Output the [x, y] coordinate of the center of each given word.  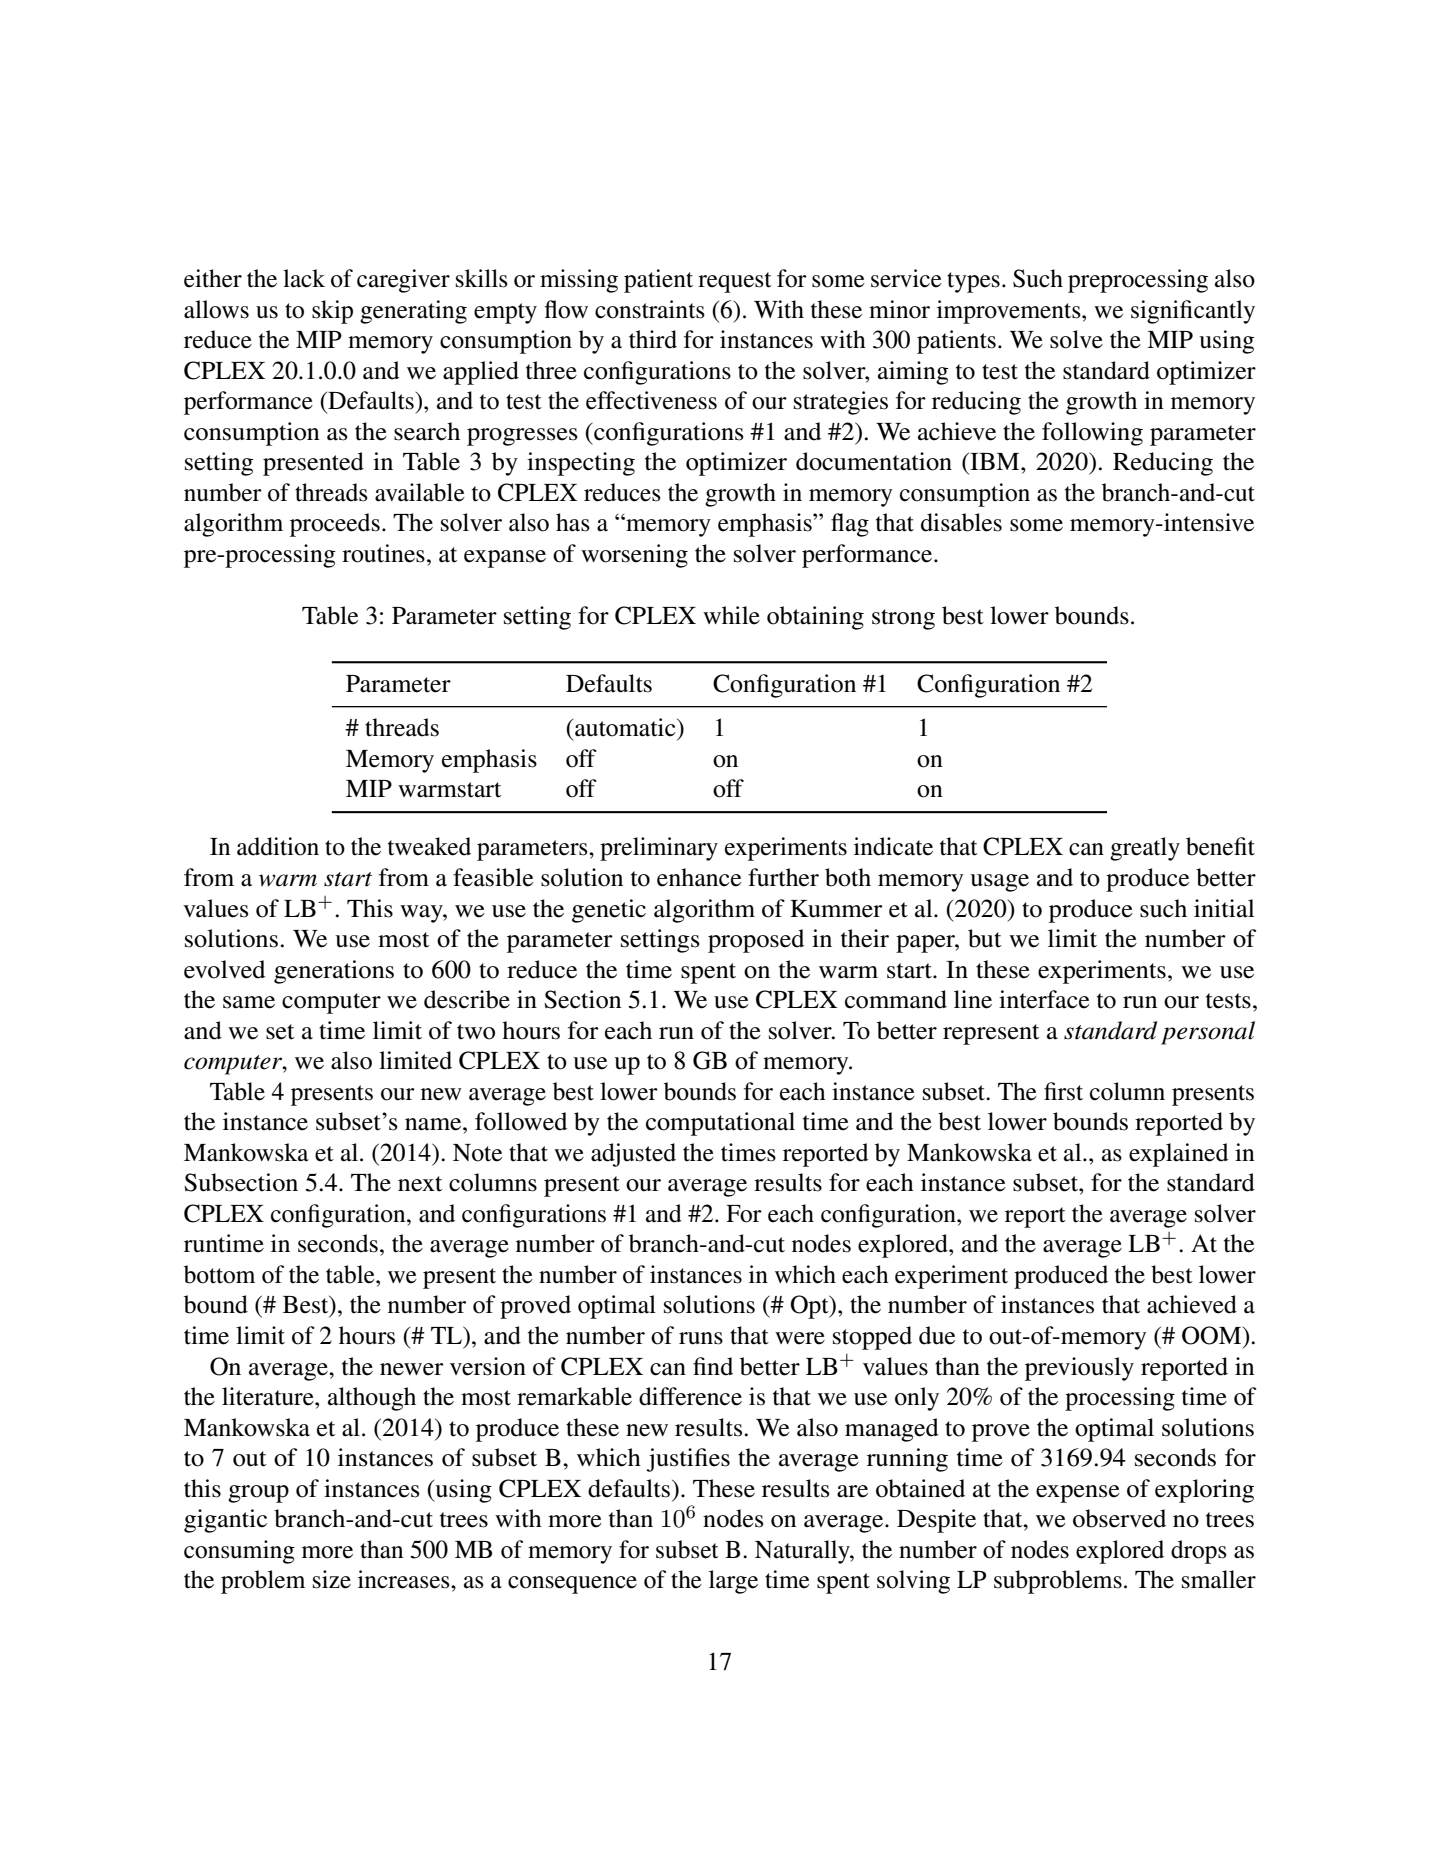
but [985, 938]
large [733, 1582]
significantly [1193, 312]
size [332, 1579]
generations [334, 972]
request [735, 282]
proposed [756, 941]
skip [332, 312]
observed [1119, 1518]
